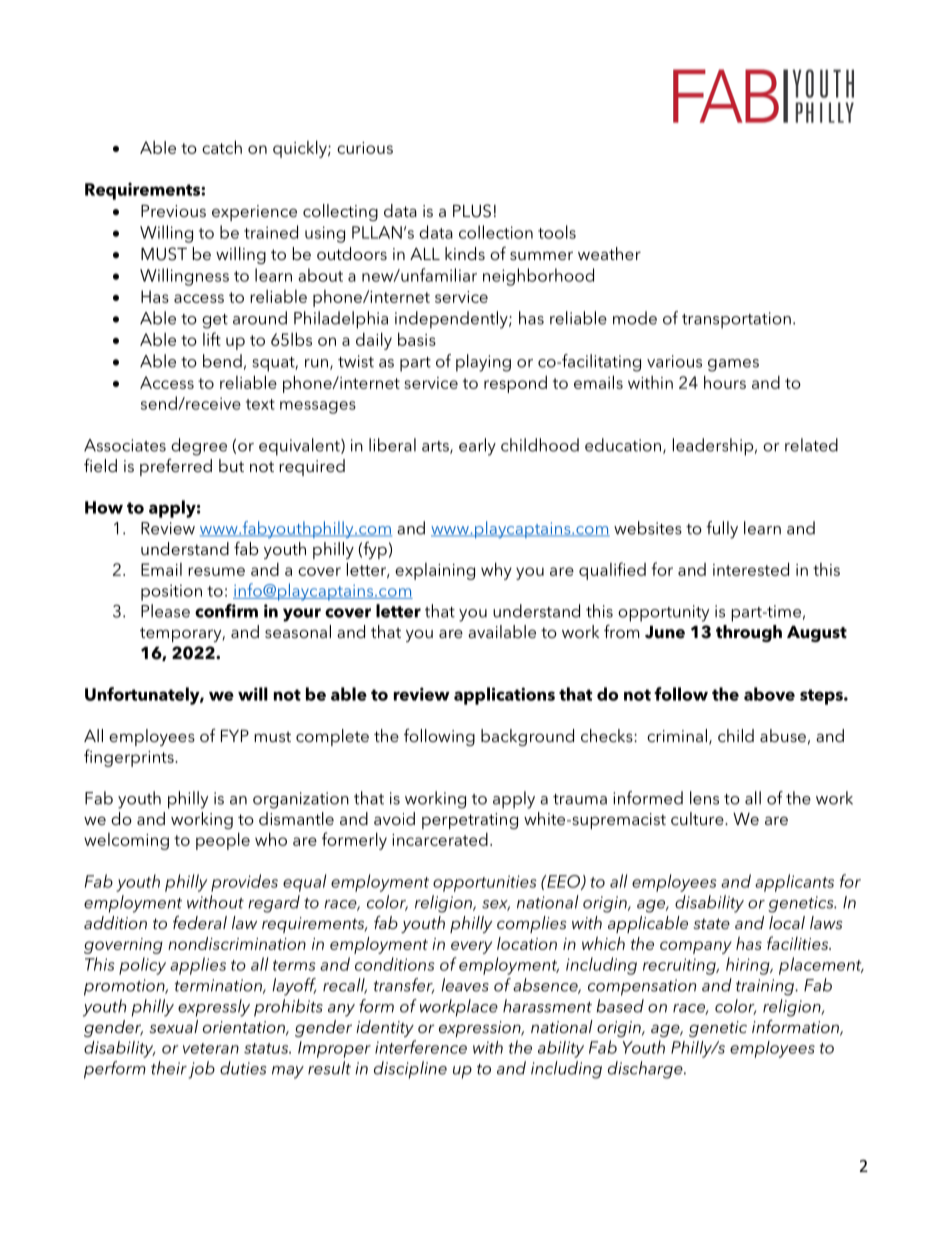  What do you see at coordinates (609, 253) in the document?
I see `weather` at bounding box center [609, 253].
